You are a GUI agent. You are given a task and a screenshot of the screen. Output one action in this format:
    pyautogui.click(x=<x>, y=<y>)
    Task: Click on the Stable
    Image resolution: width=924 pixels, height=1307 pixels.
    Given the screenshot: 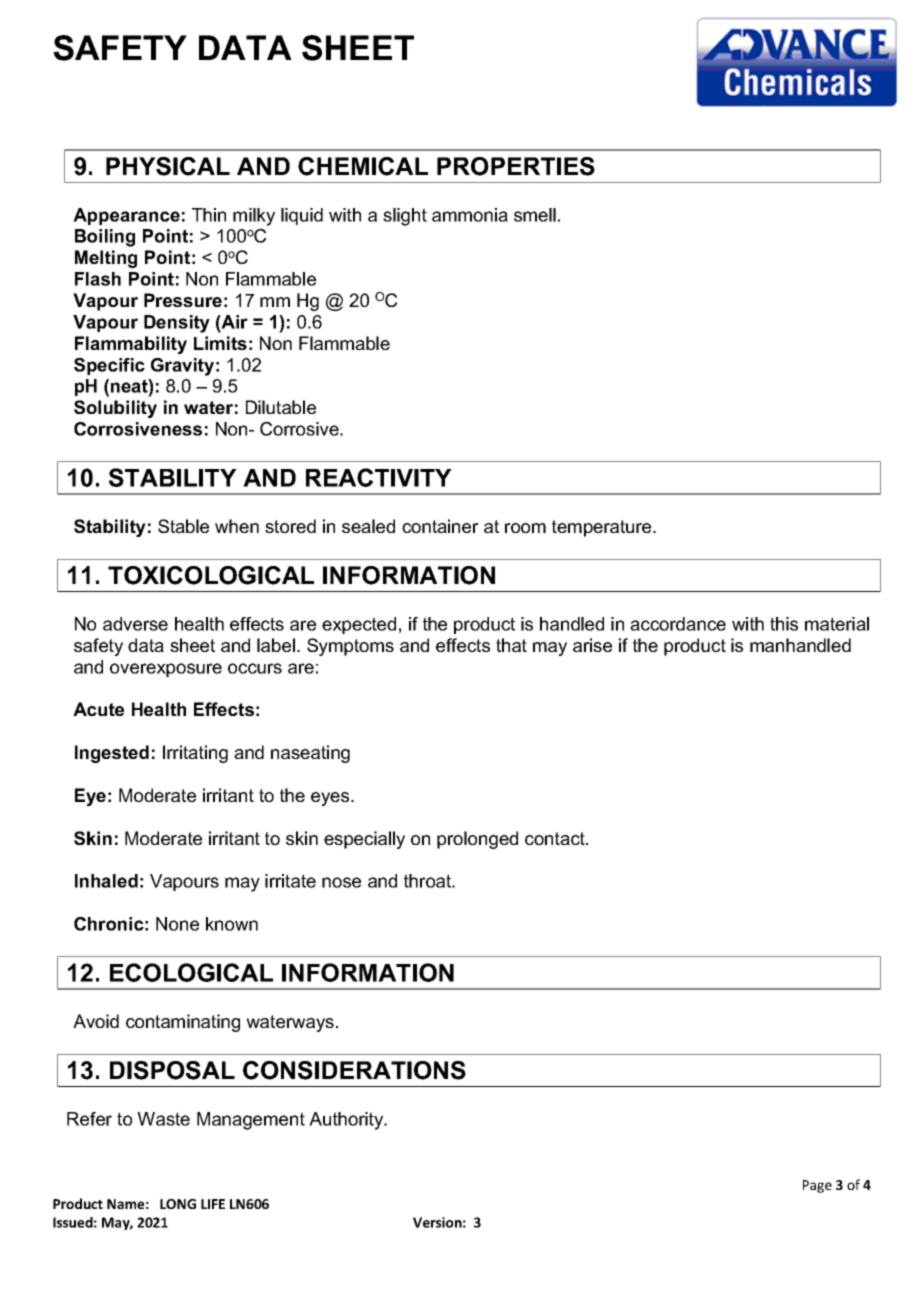 What is the action you would take?
    pyautogui.click(x=183, y=526)
